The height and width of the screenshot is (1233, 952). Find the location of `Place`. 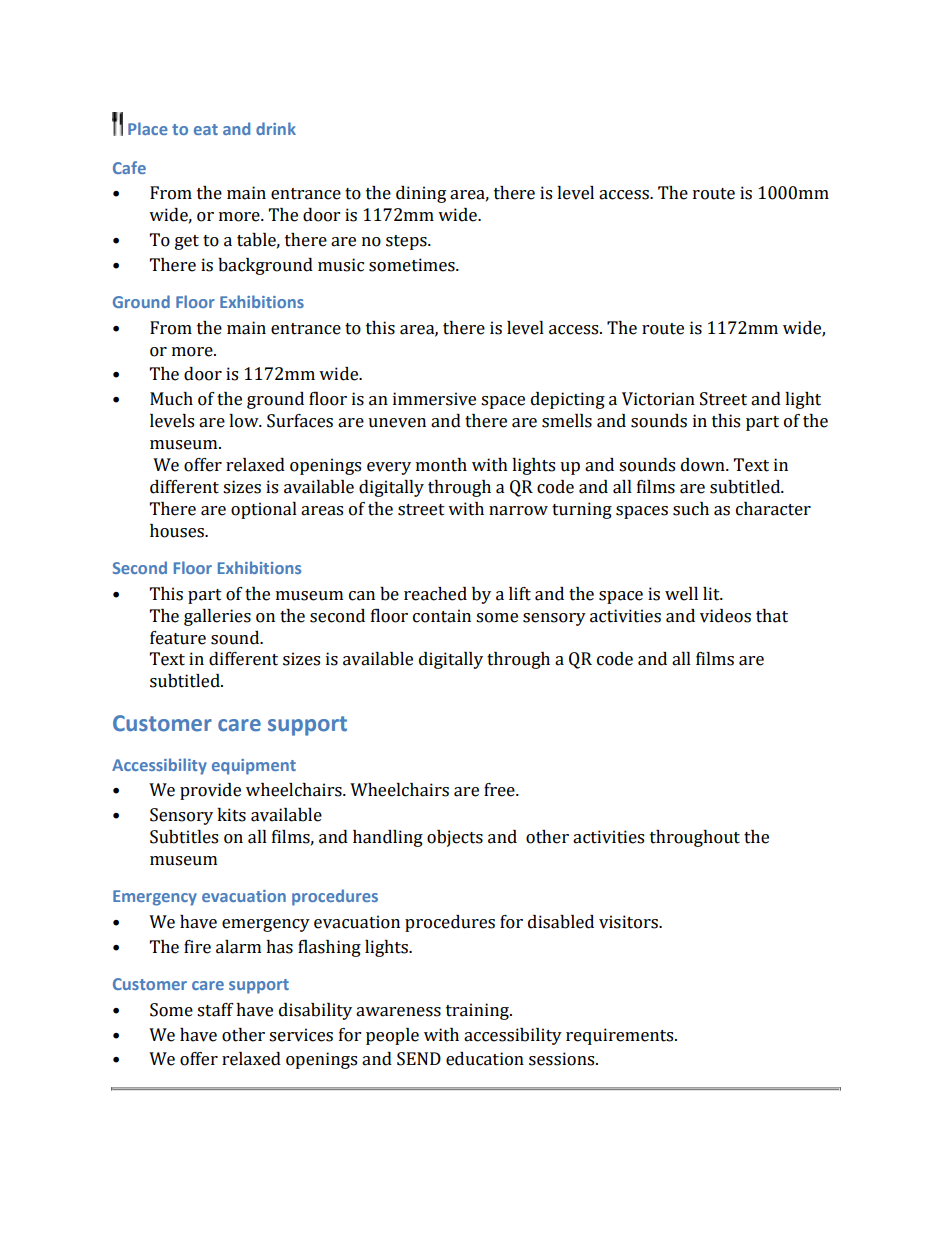

Place is located at coordinates (148, 128).
